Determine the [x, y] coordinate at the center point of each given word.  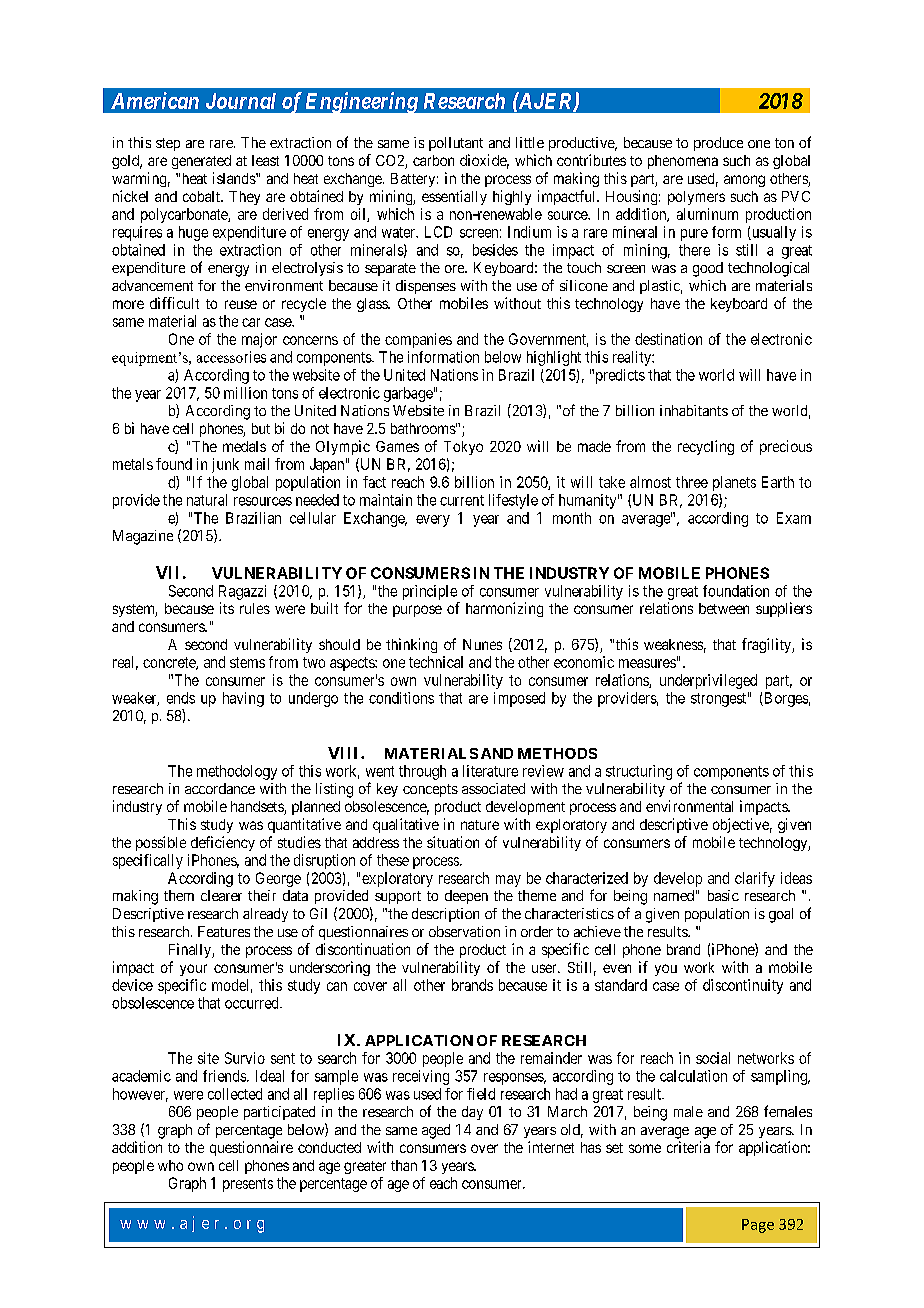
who [170, 1165]
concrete [170, 663]
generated [201, 162]
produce [718, 144]
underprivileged [708, 681]
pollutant [456, 144]
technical [436, 662]
